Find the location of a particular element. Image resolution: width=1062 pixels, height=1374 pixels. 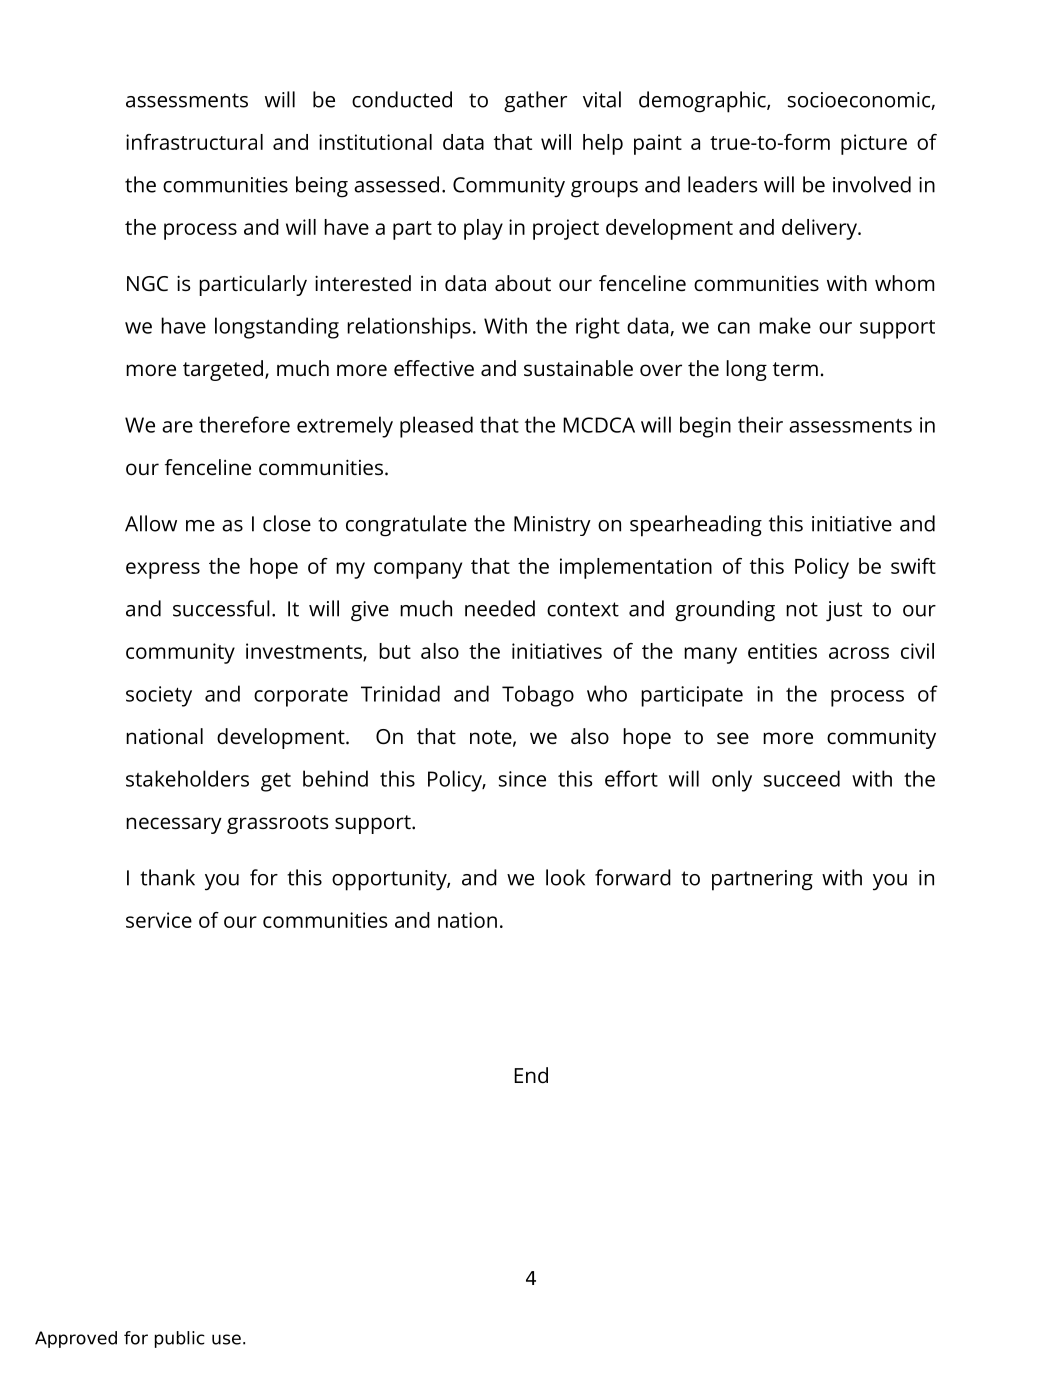

infrastructural is located at coordinates (194, 142).
